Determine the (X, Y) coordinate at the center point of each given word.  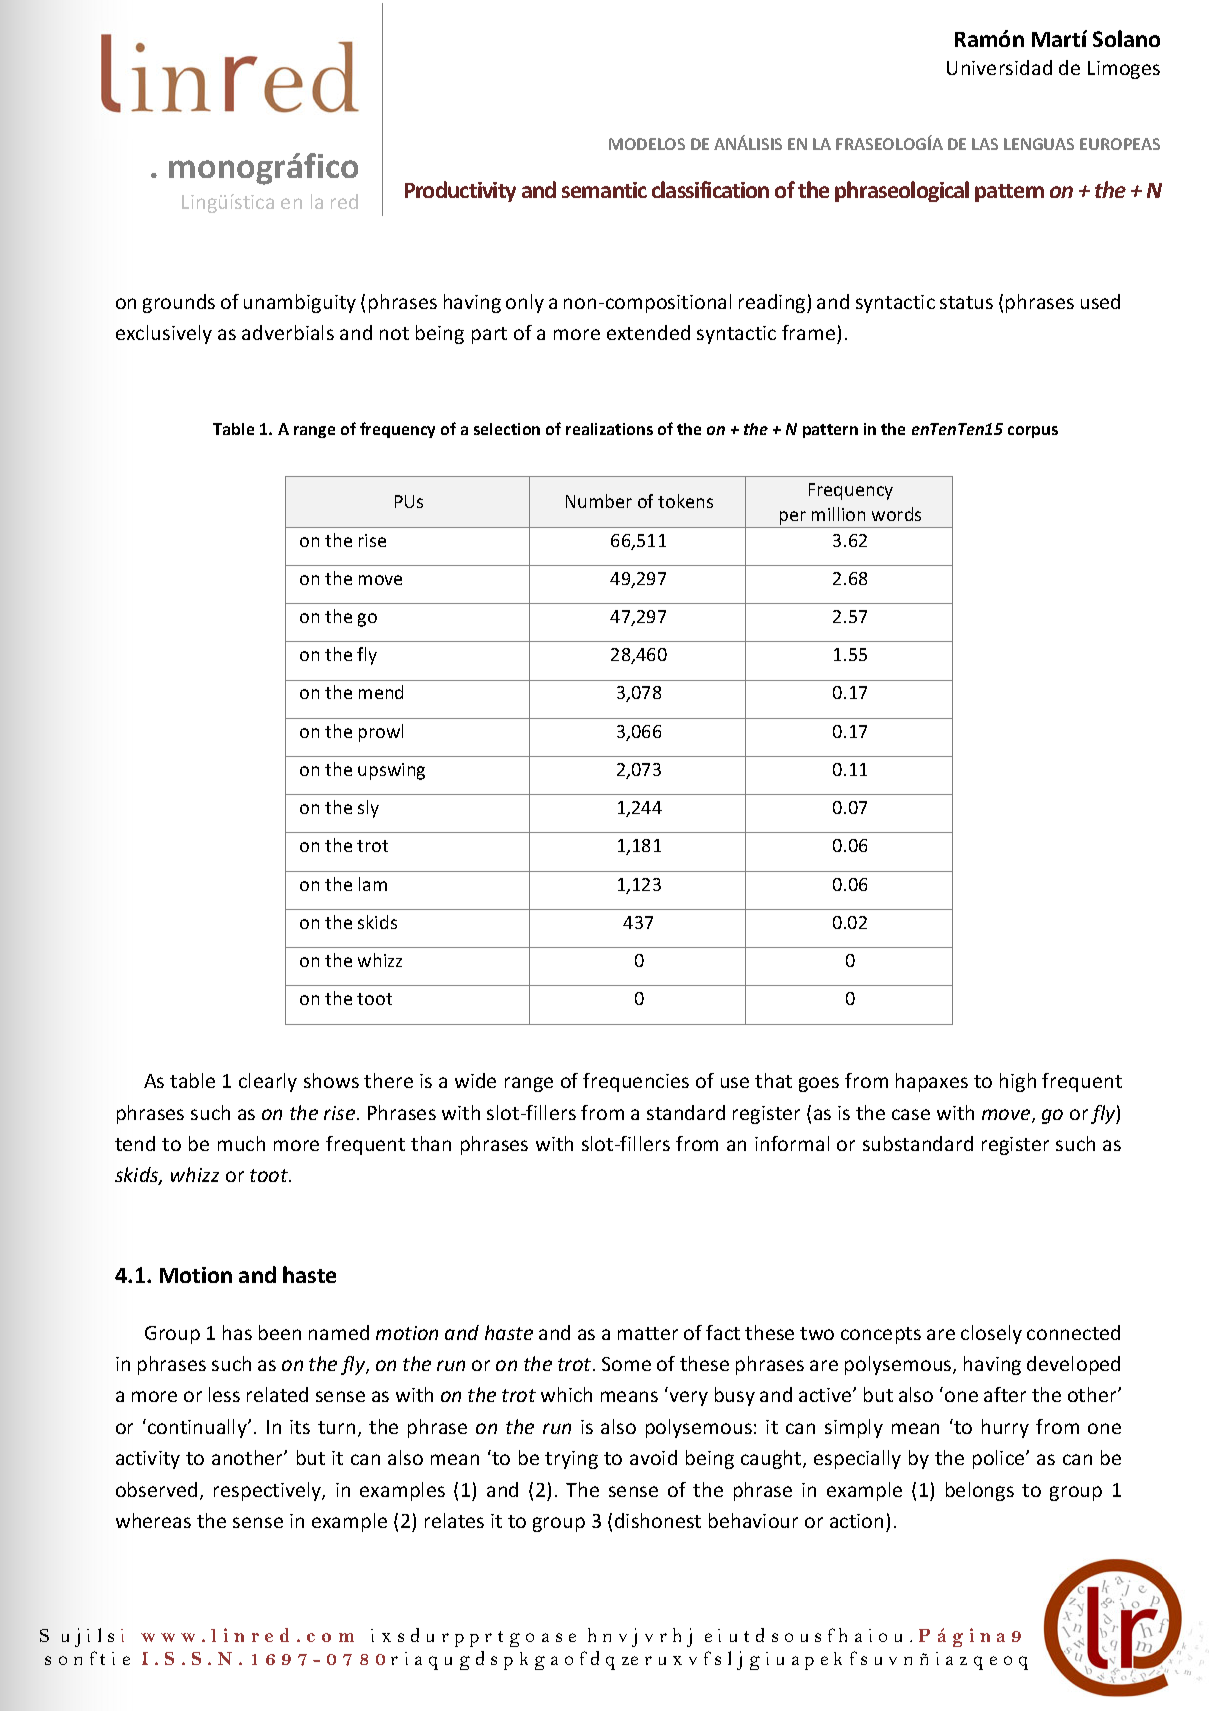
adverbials (288, 332)
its (300, 1427)
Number (599, 501)
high (1018, 1082)
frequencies (636, 1082)
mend (381, 692)
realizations (609, 429)
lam (373, 884)
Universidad (999, 67)
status (966, 302)
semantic (604, 190)
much (241, 1143)
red (344, 201)
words (896, 514)
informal (792, 1143)
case (911, 1114)
